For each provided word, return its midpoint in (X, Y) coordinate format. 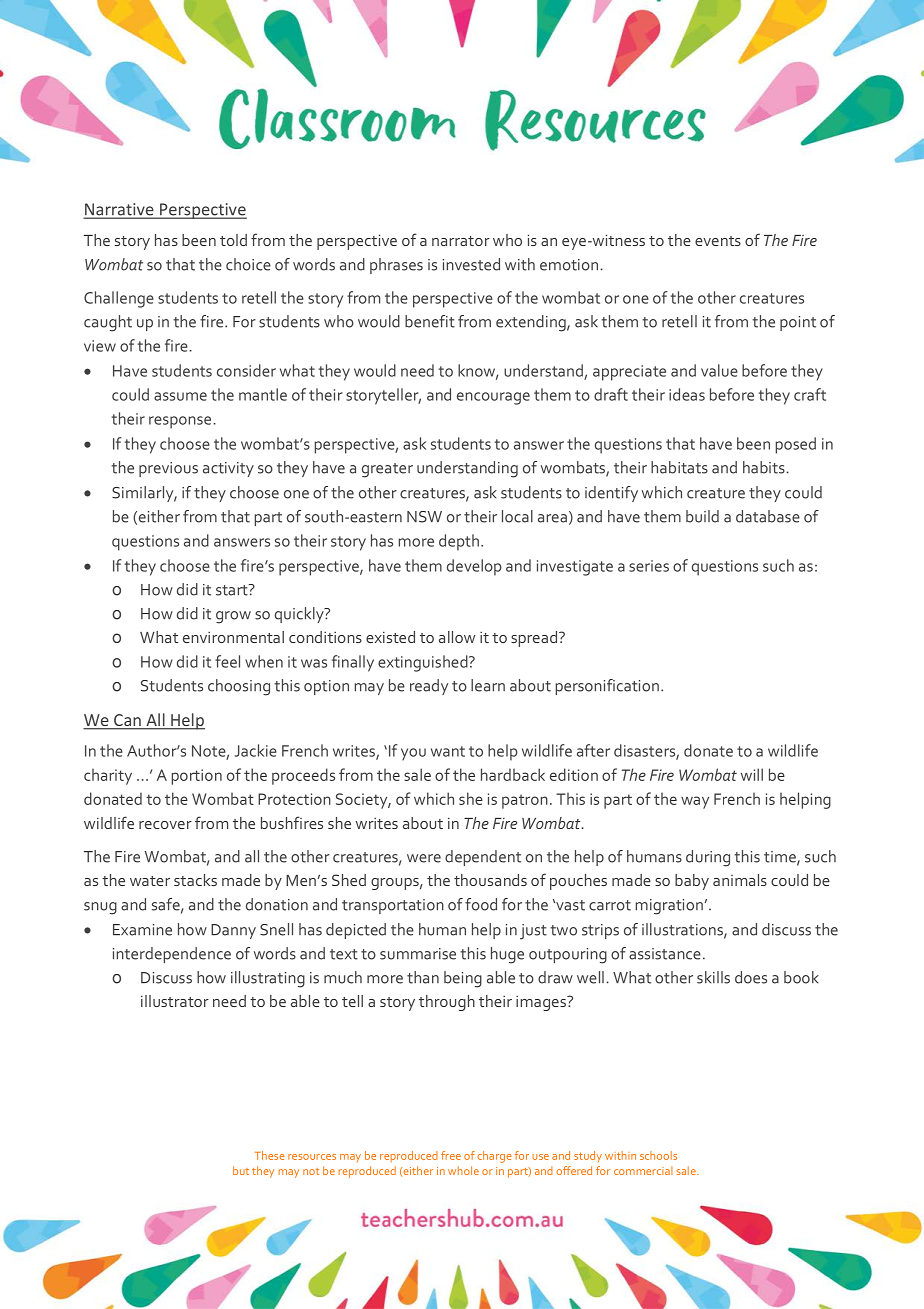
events (718, 241)
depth (459, 542)
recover (165, 825)
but (241, 1170)
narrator (461, 241)
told (233, 240)
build (702, 516)
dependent (483, 858)
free (451, 1155)
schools (658, 1155)
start (233, 590)
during (708, 858)
